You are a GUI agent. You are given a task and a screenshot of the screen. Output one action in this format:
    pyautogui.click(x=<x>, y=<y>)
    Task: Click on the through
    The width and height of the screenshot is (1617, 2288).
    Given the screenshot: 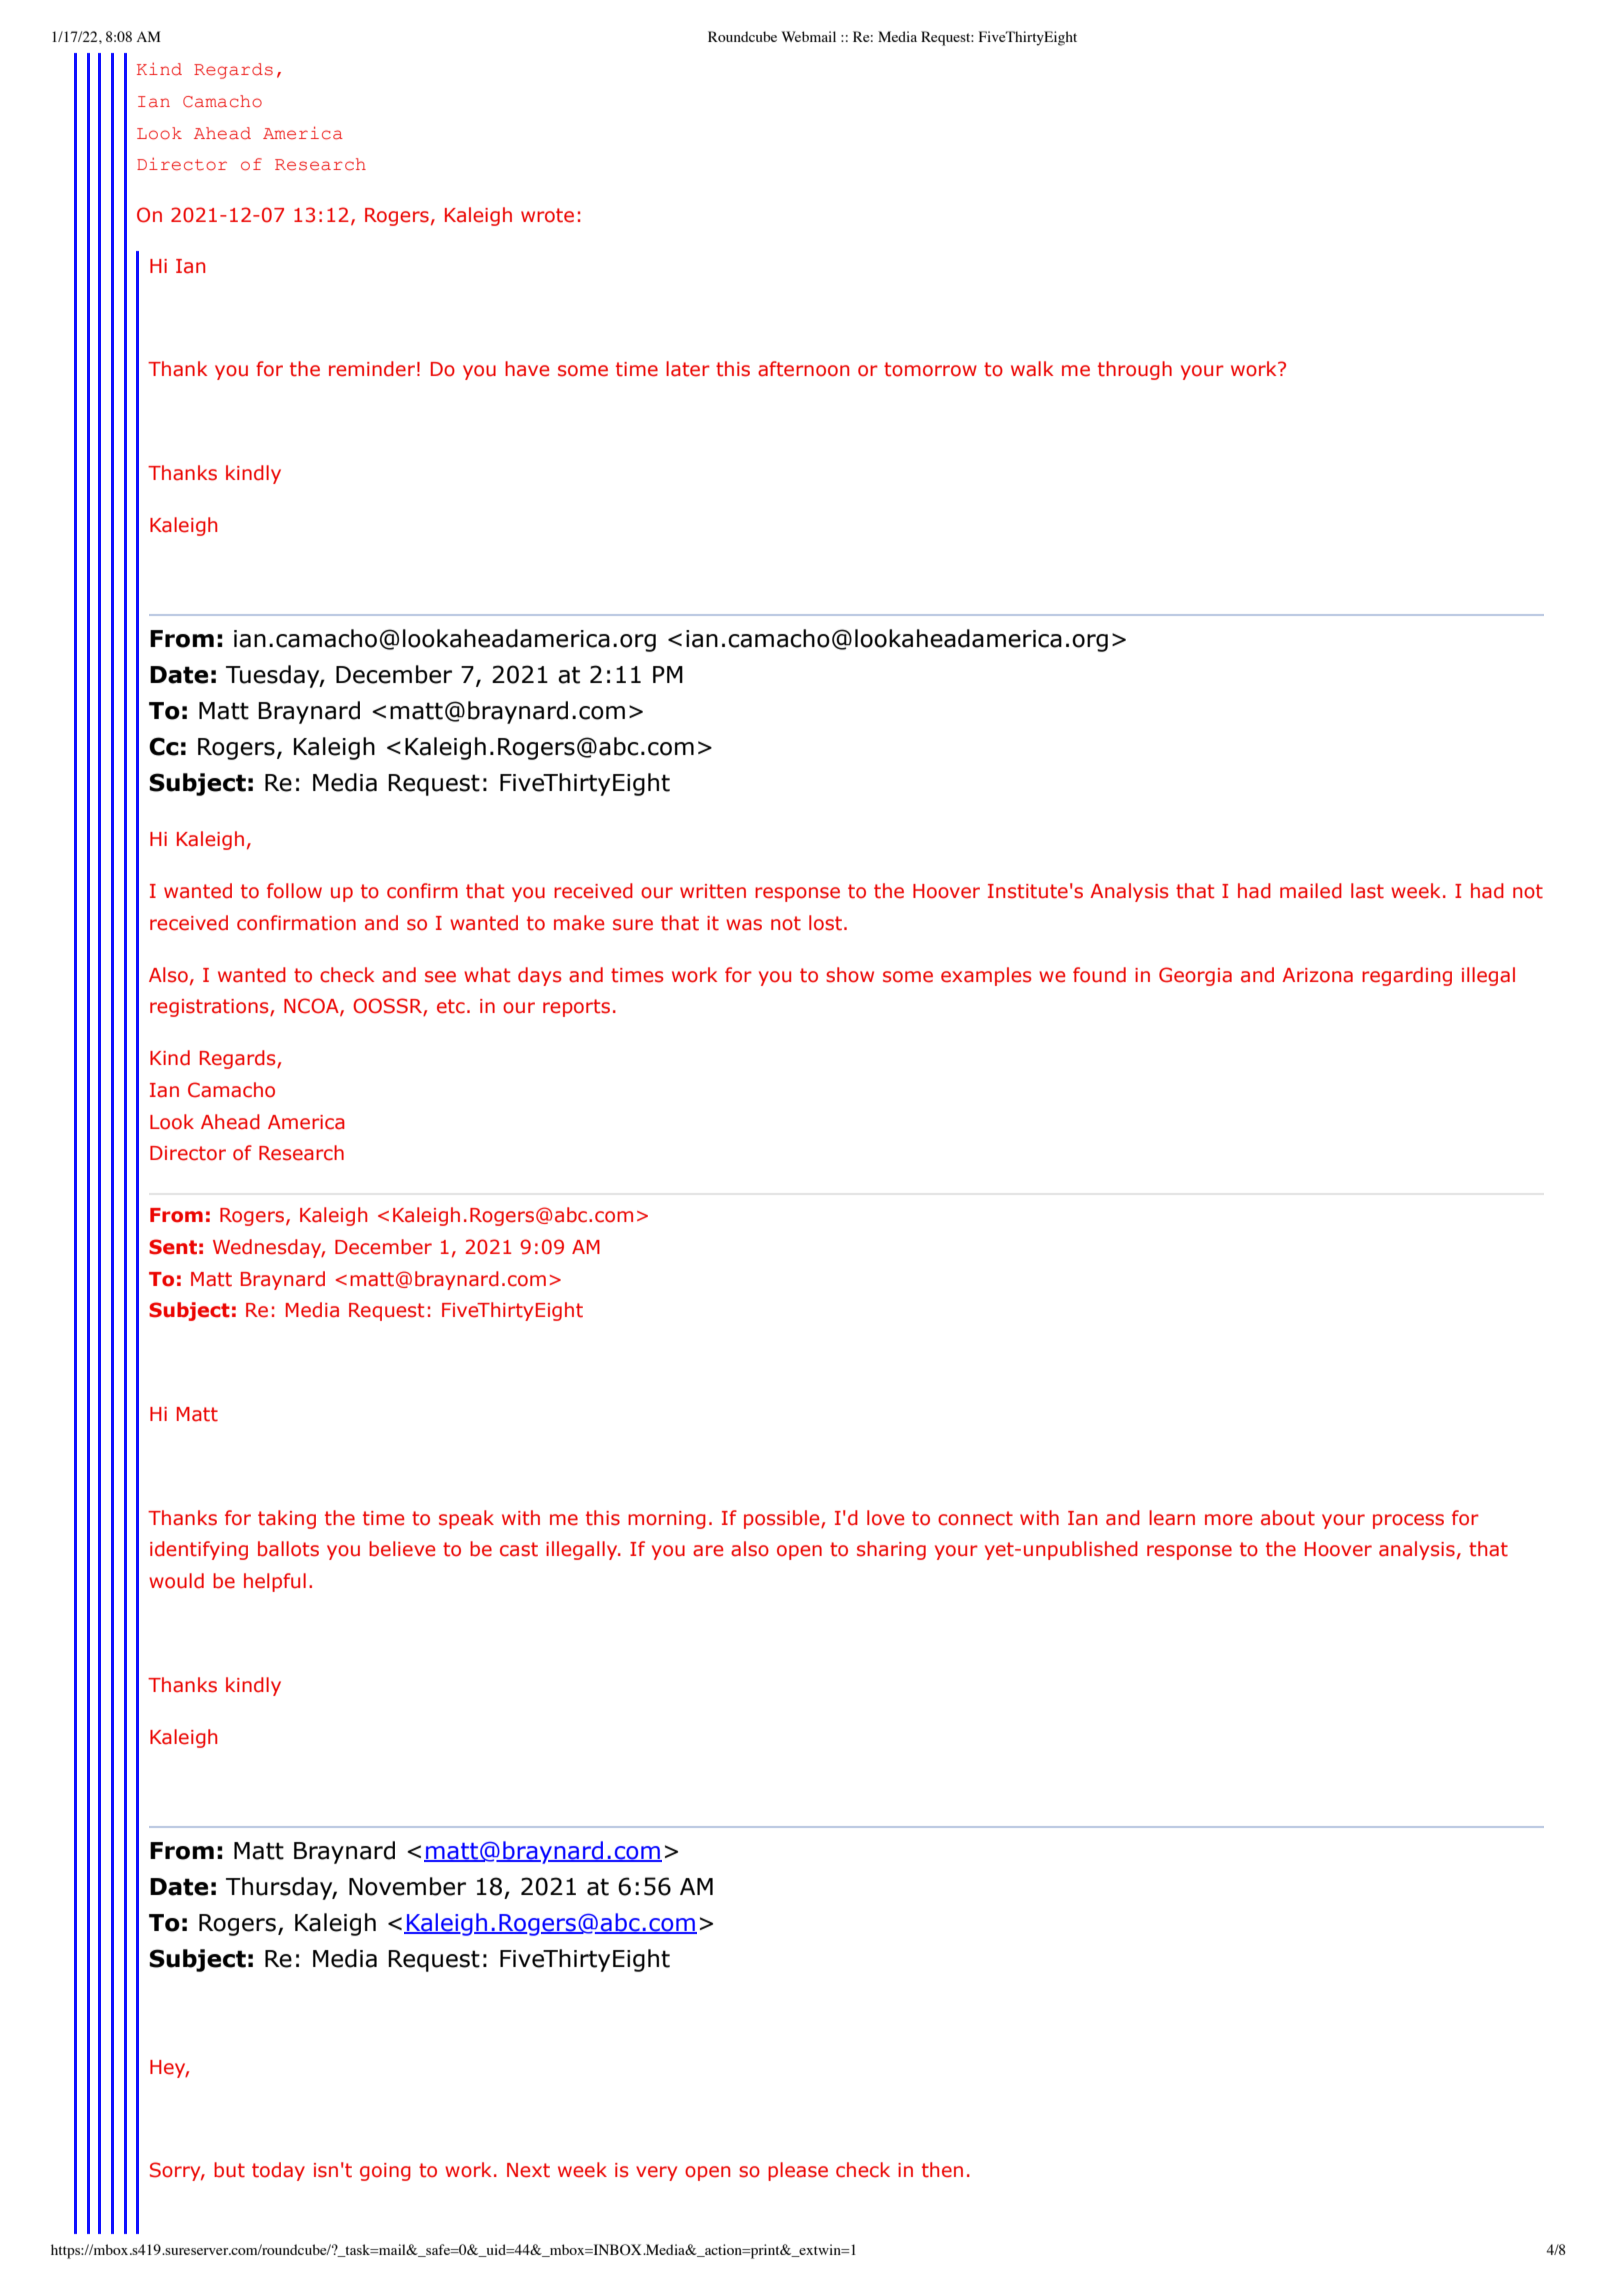 What is the action you would take?
    pyautogui.click(x=1135, y=370)
